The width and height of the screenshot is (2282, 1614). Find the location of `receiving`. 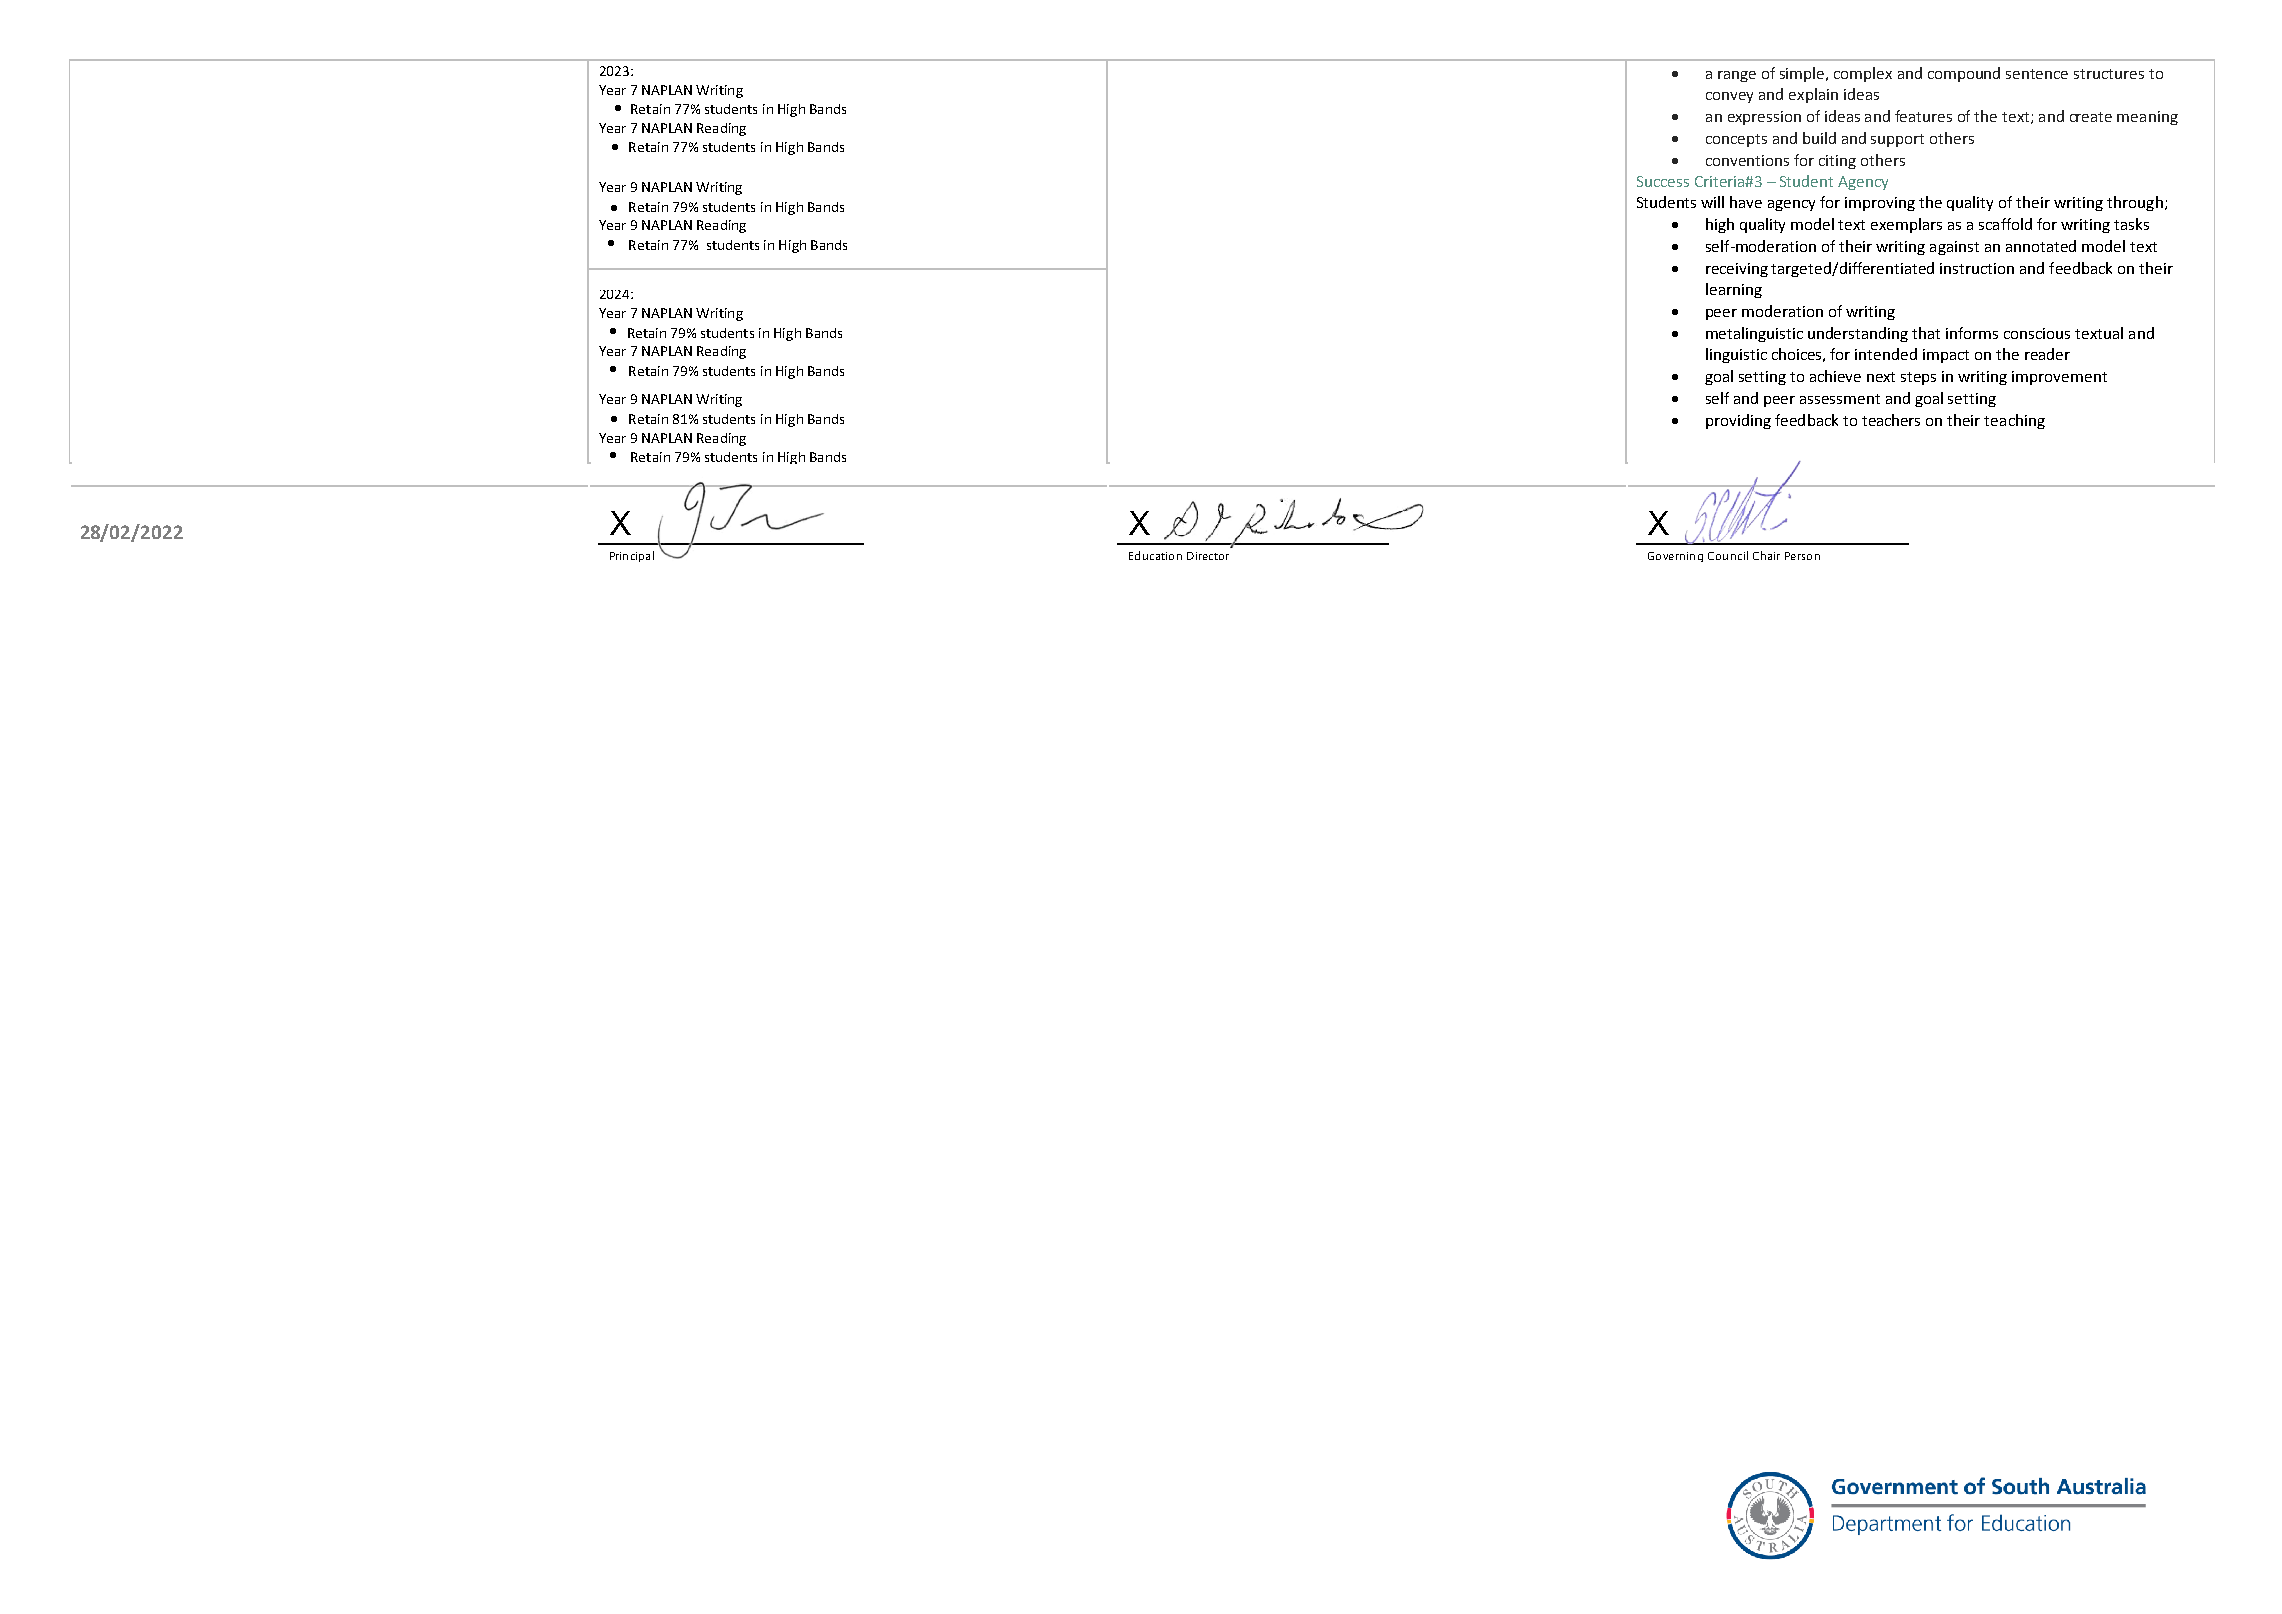

receiving is located at coordinates (1737, 270).
